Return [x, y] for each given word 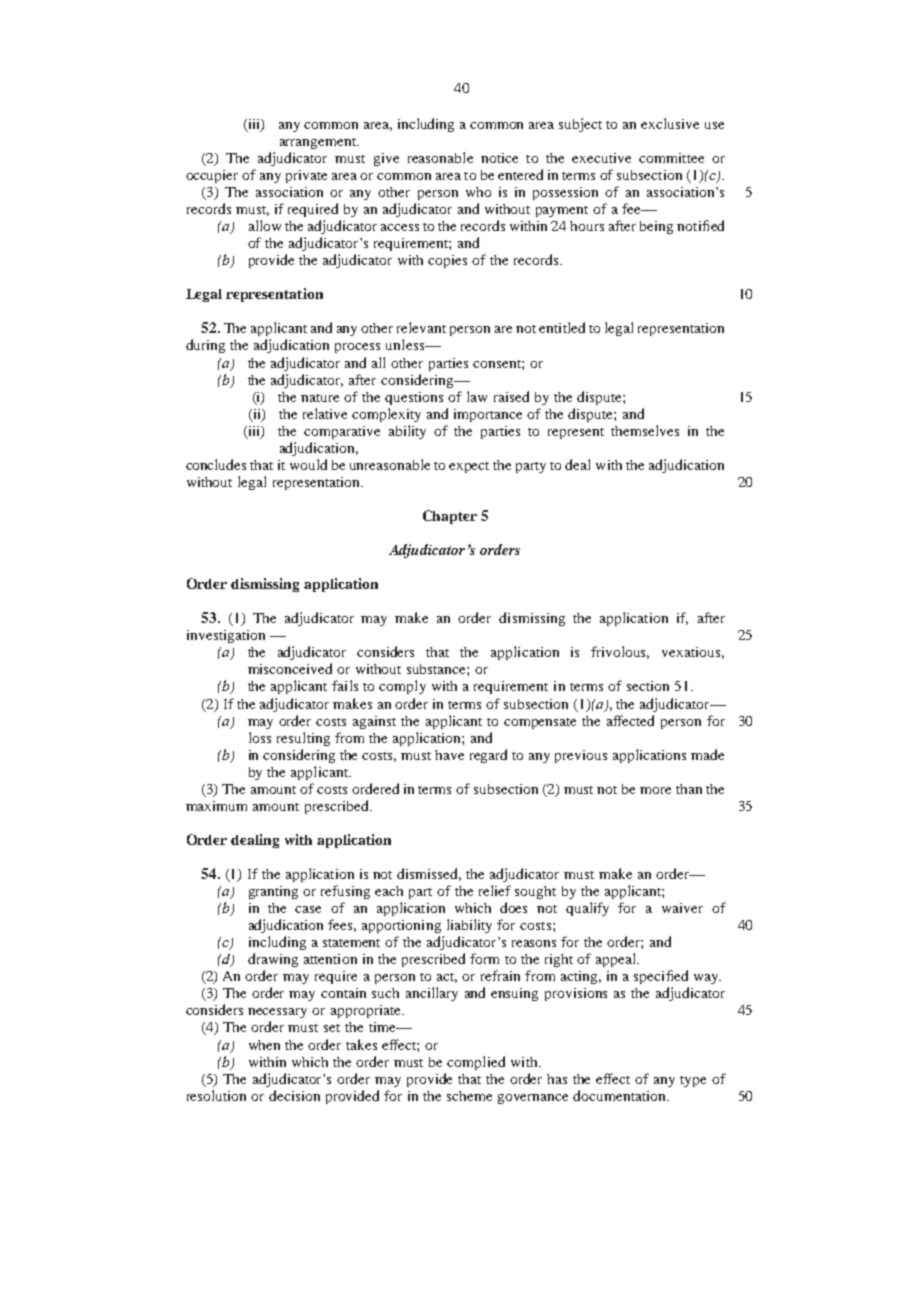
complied [476, 1063]
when [264, 1045]
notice [499, 158]
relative [325, 413]
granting [273, 892]
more [655, 790]
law [477, 396]
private [306, 176]
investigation [226, 636]
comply [402, 687]
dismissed [429, 874]
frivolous [620, 652]
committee [671, 158]
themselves [645, 430]
